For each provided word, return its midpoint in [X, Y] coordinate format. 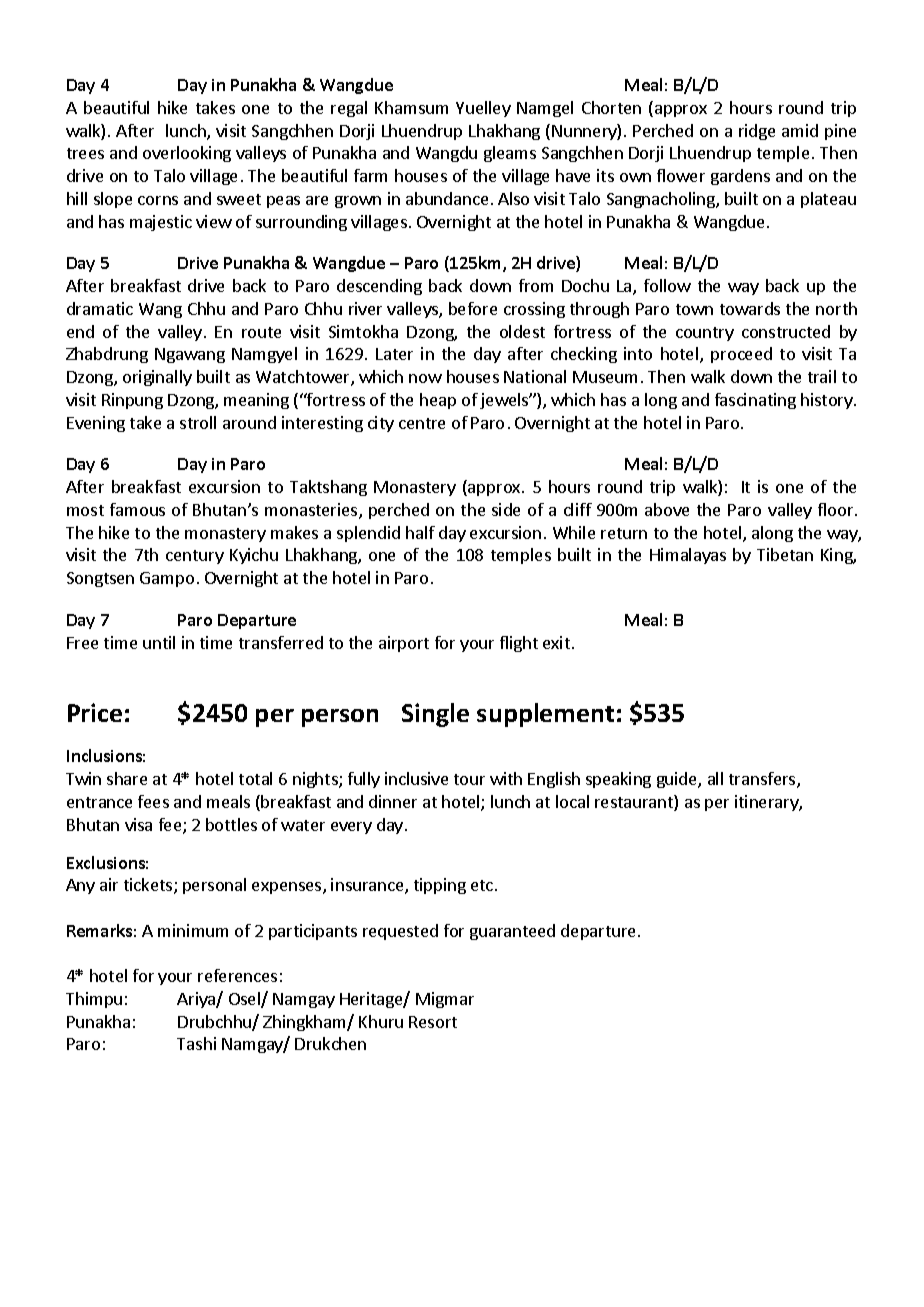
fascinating [755, 401]
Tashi [196, 1043]
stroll [198, 422]
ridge [757, 132]
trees [85, 153]
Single [435, 715]
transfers [763, 780]
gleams [510, 154]
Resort [433, 1022]
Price [95, 712]
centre [422, 423]
